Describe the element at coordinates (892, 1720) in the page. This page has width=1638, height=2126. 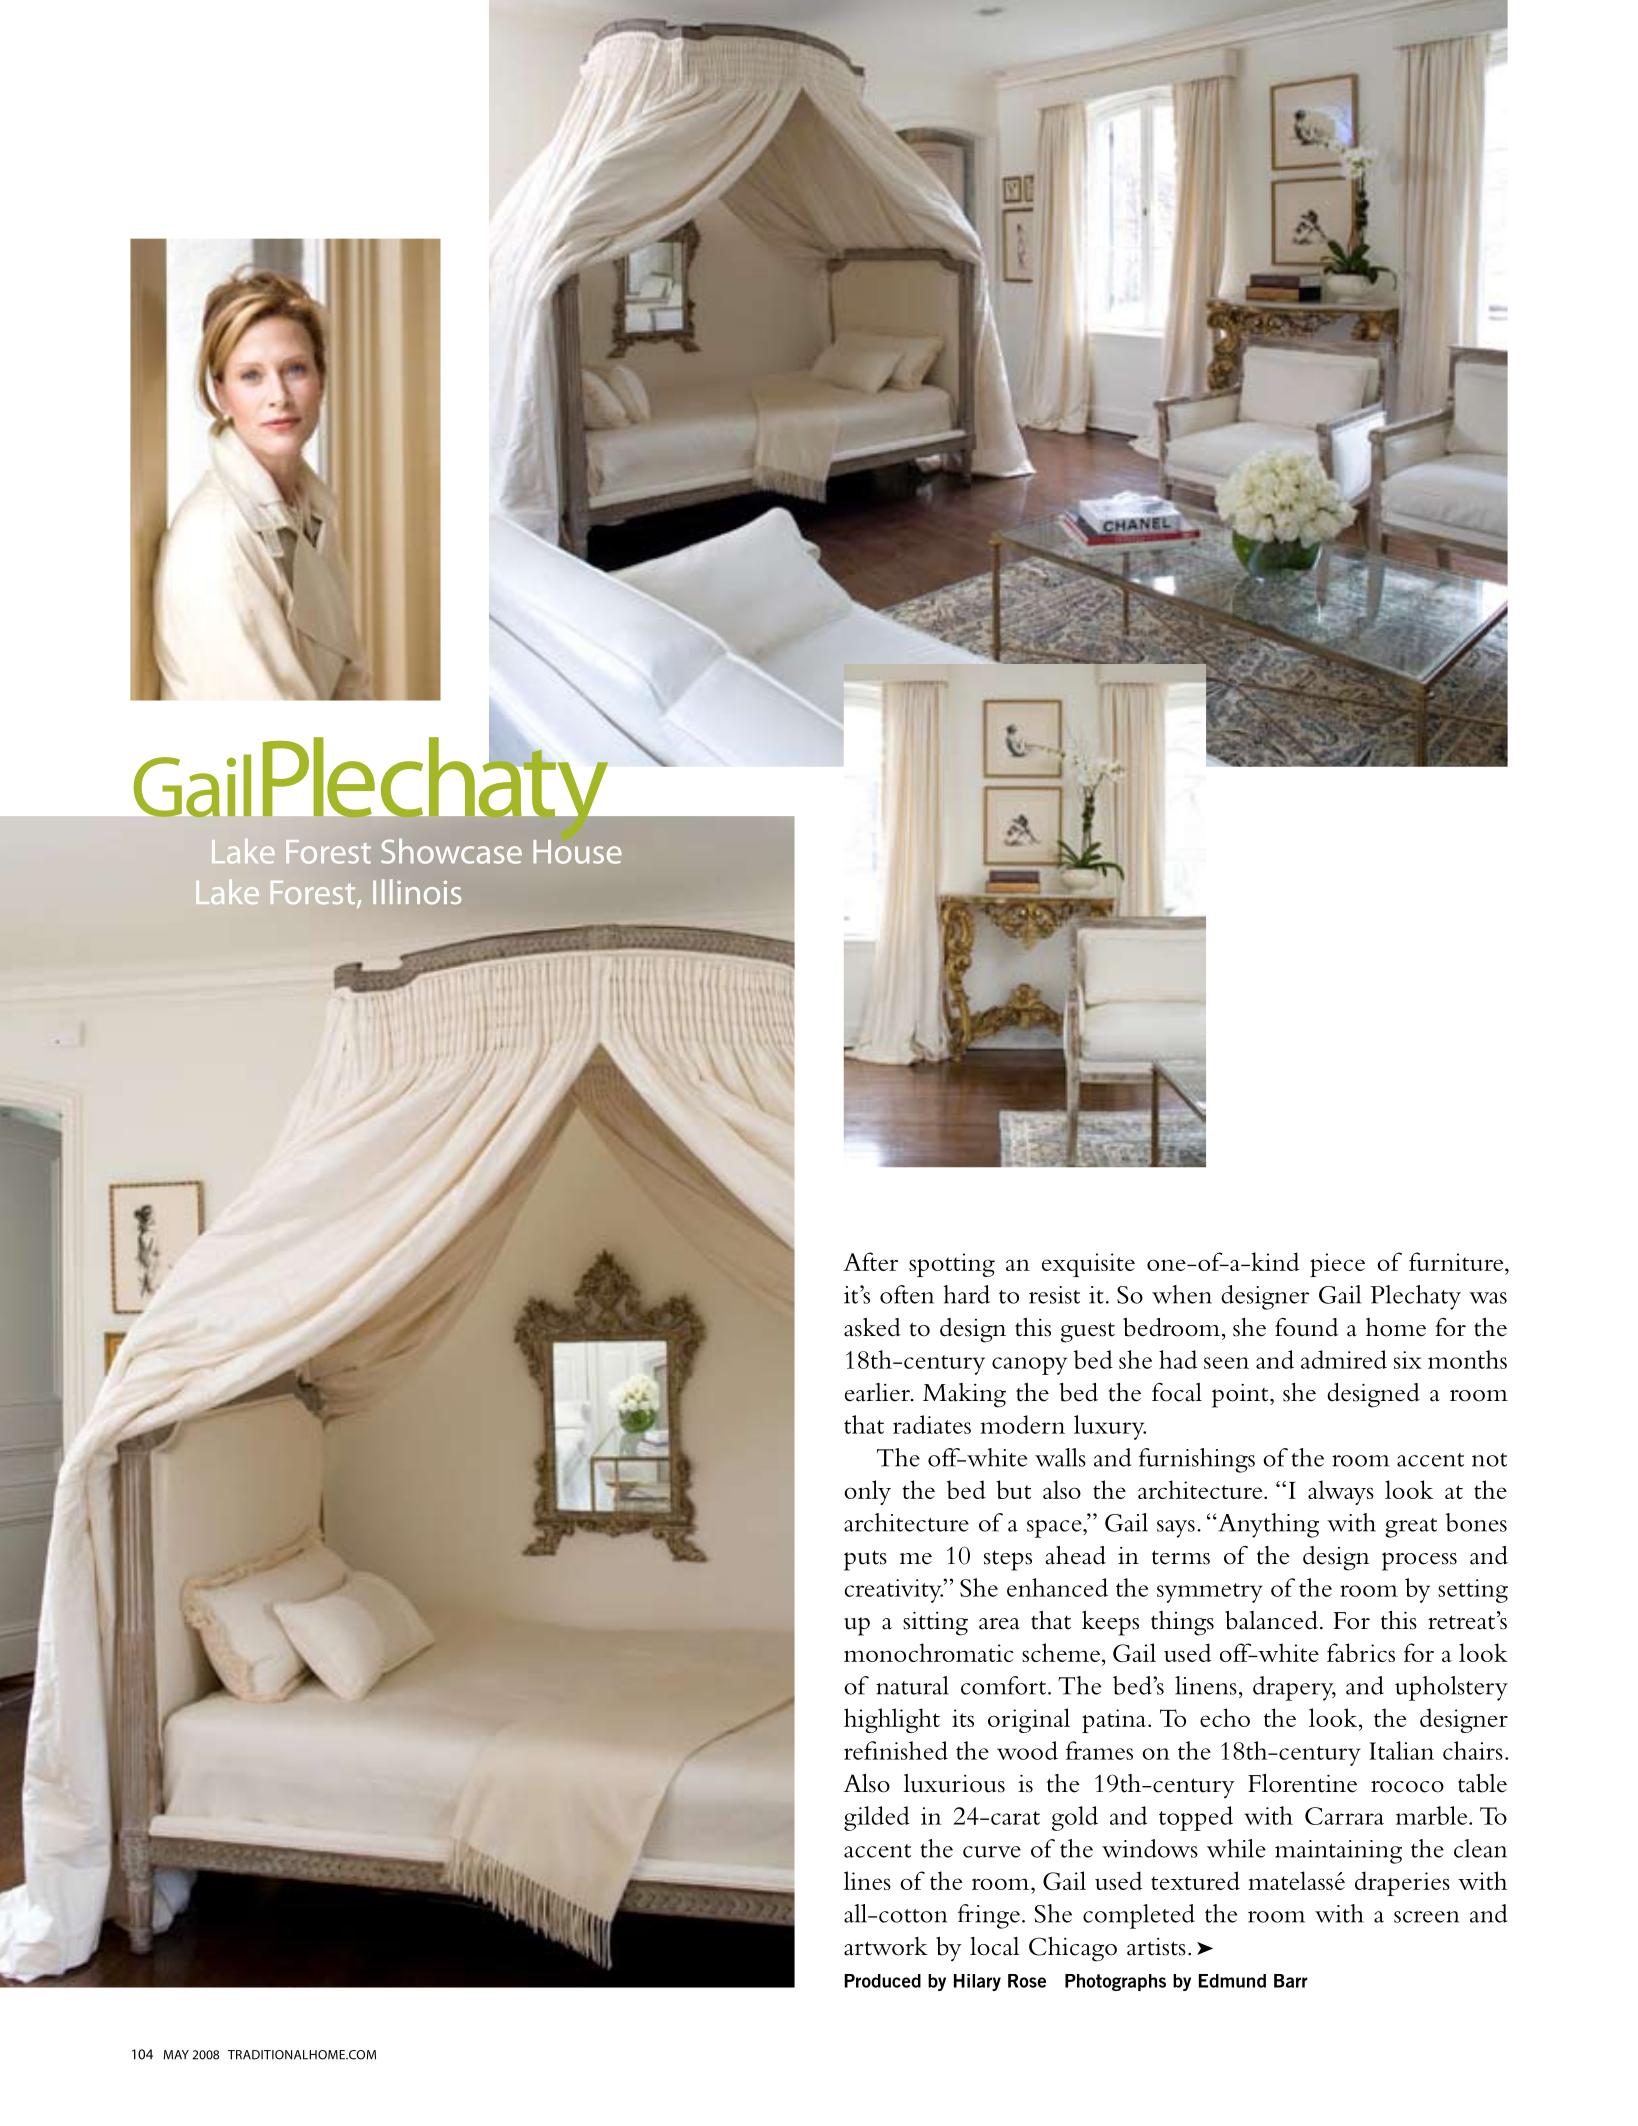
I see `highlight` at that location.
